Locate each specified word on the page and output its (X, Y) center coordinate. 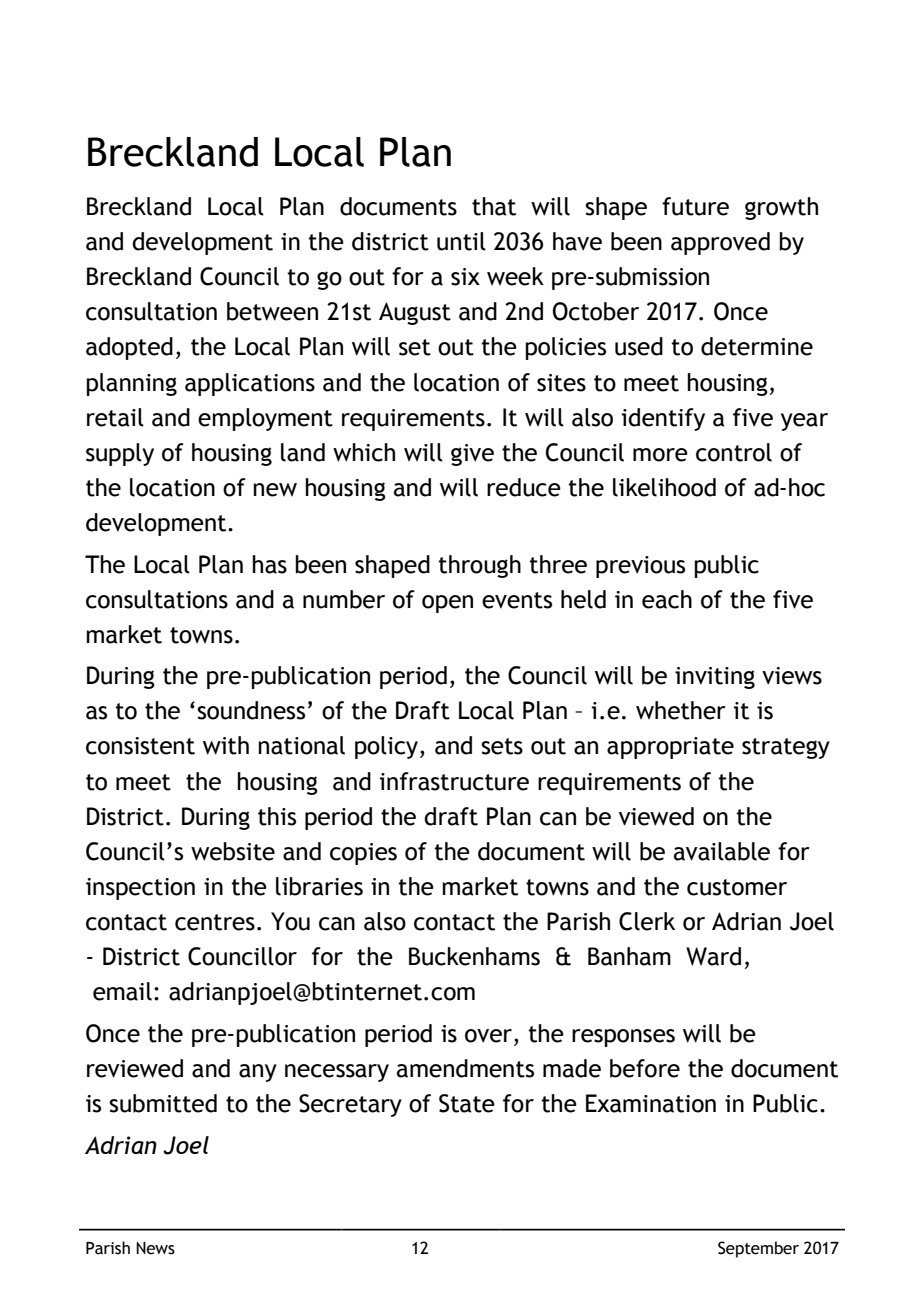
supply (120, 454)
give (472, 455)
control (734, 452)
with (226, 745)
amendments (465, 1068)
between (272, 311)
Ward (713, 956)
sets (502, 746)
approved (720, 243)
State (467, 1103)
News (155, 1248)
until (461, 241)
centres (215, 922)
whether (681, 710)
